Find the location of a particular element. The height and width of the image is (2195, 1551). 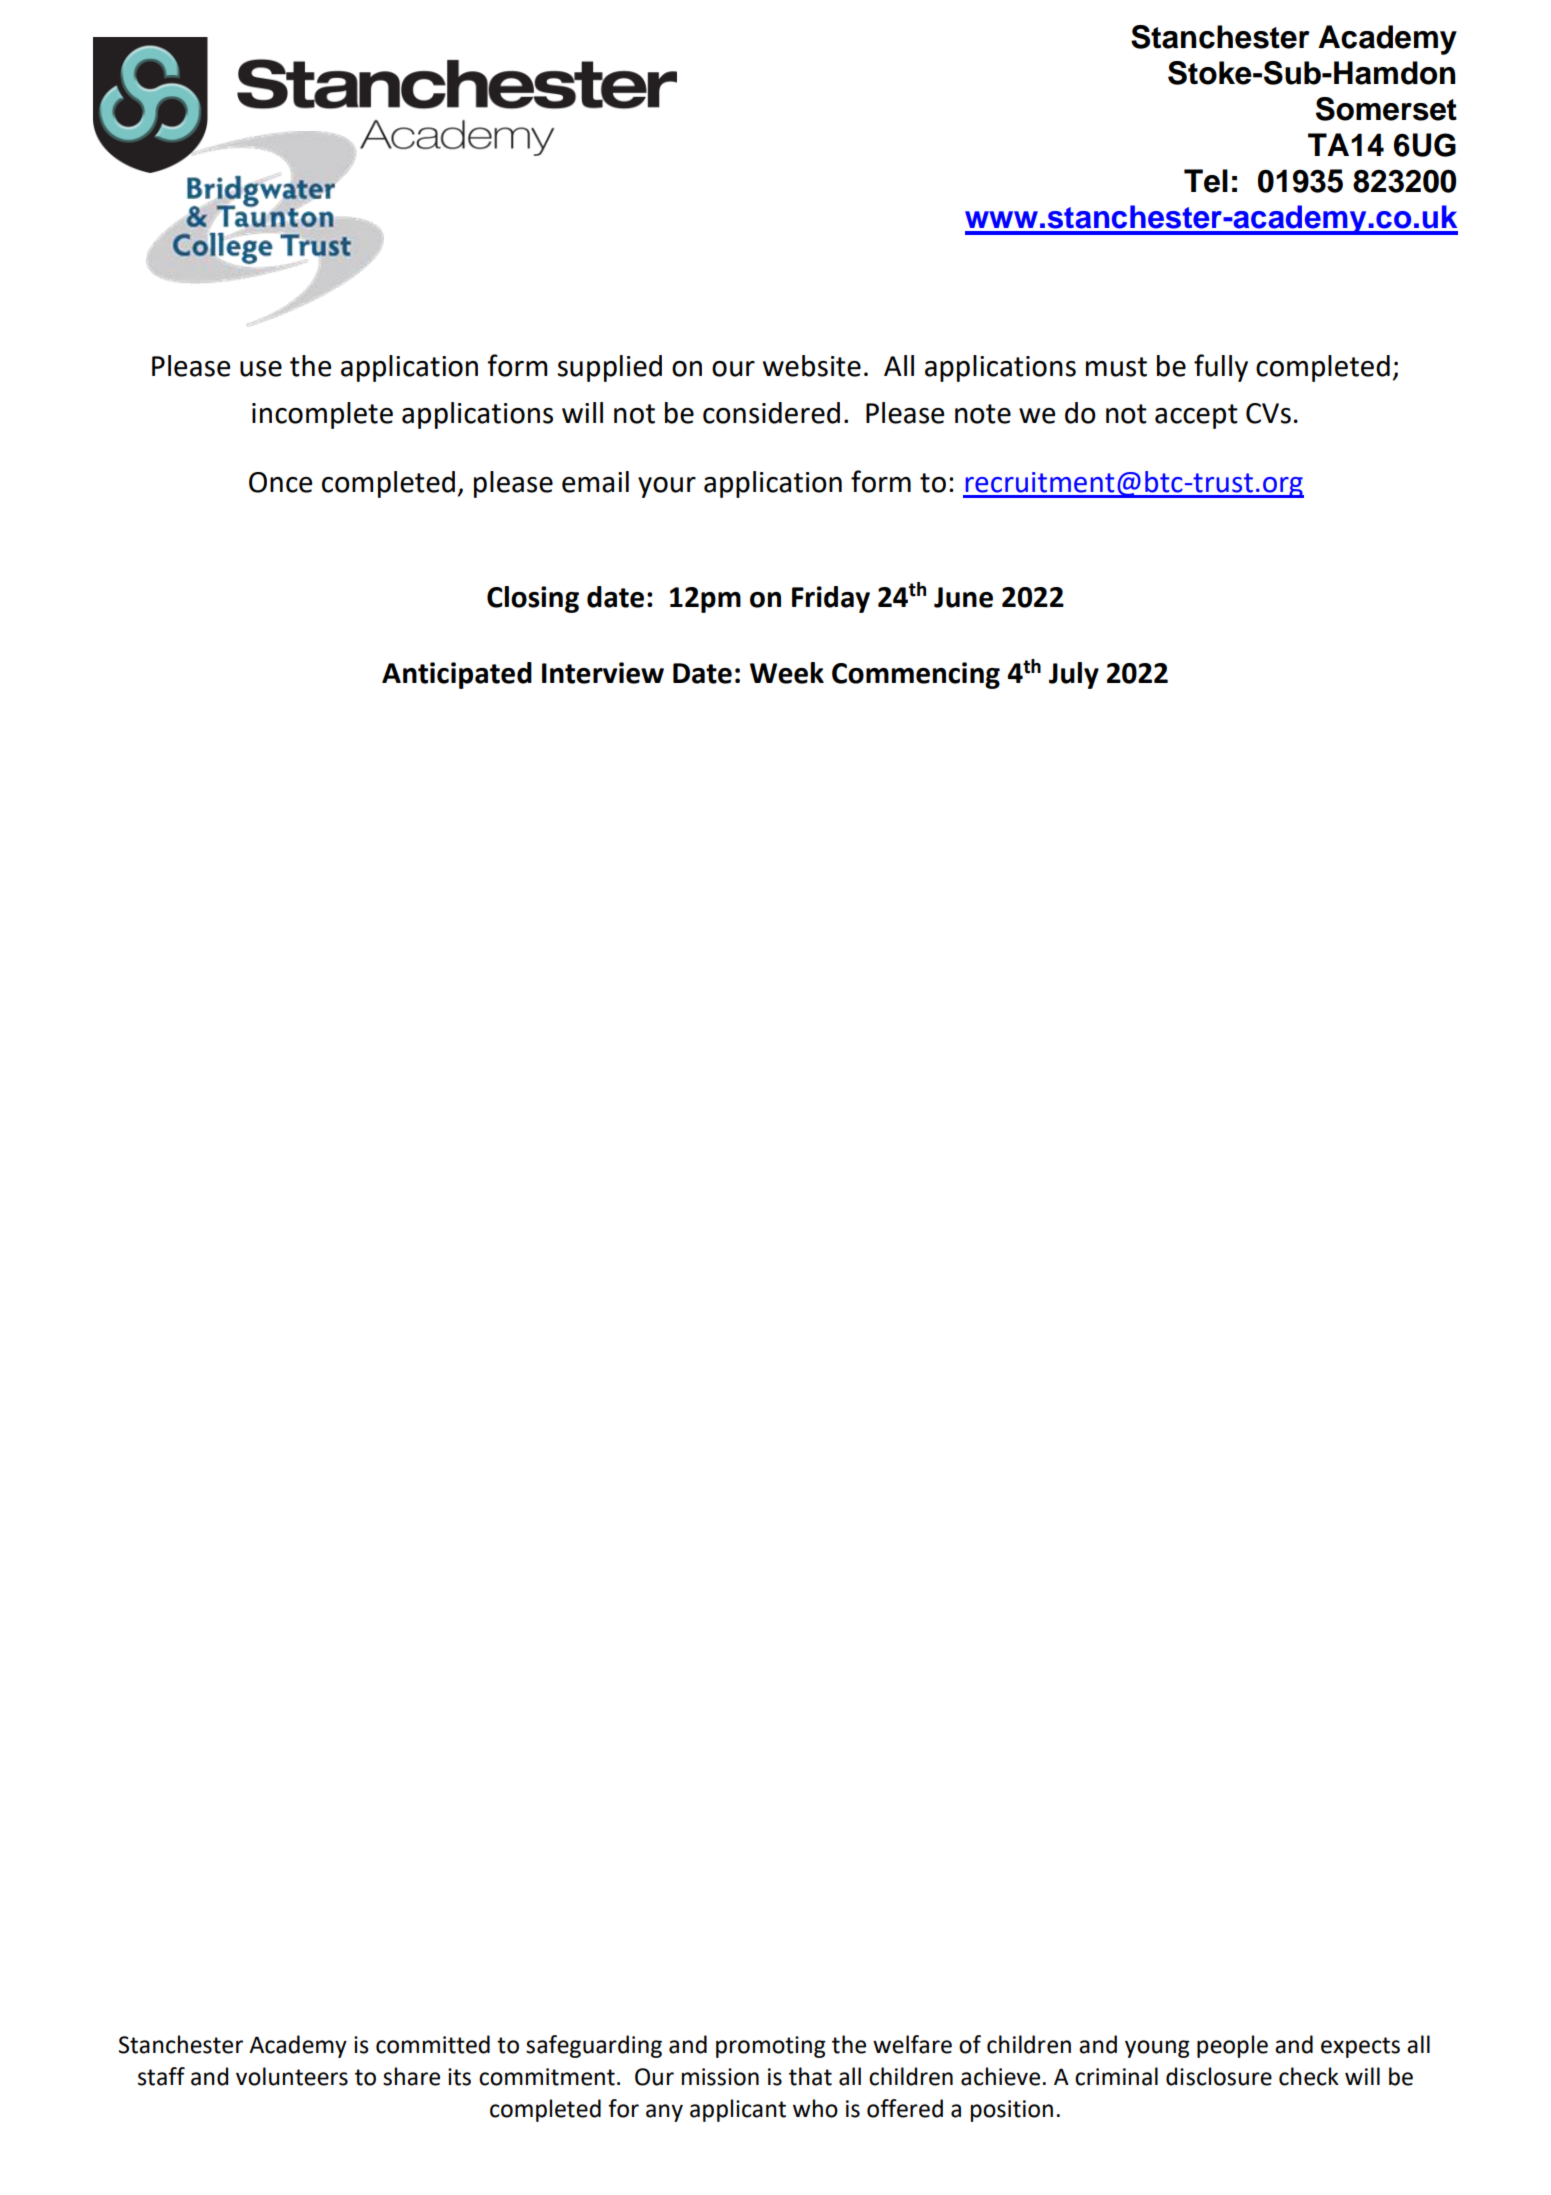

Anticipated is located at coordinates (457, 675).
